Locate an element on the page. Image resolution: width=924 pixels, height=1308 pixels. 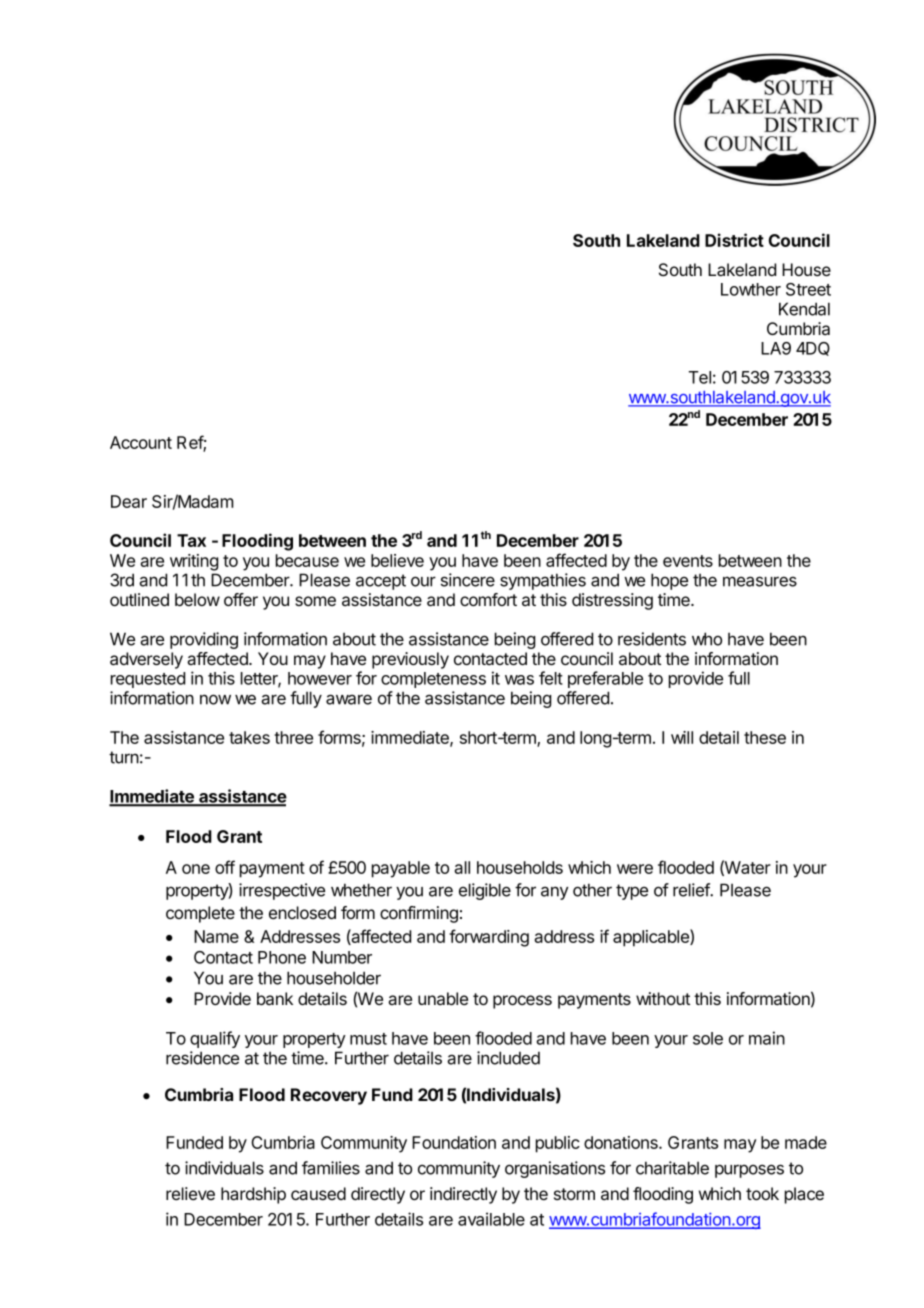
Account is located at coordinates (141, 442).
